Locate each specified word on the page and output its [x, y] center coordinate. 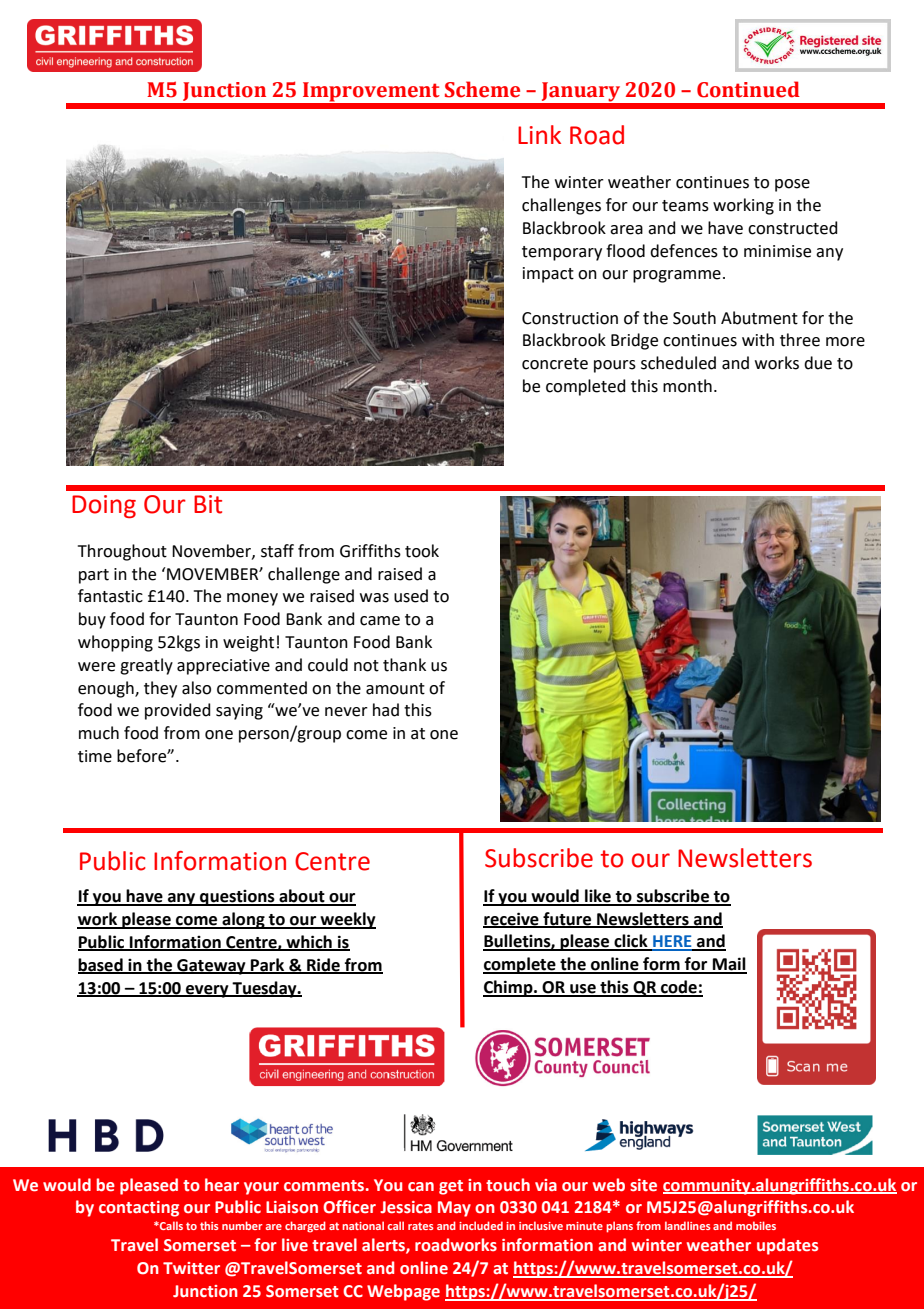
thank [404, 665]
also [196, 688]
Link [539, 134]
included [481, 1225]
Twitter [191, 1268]
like [598, 897]
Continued [748, 89]
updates [787, 1246]
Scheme [482, 89]
